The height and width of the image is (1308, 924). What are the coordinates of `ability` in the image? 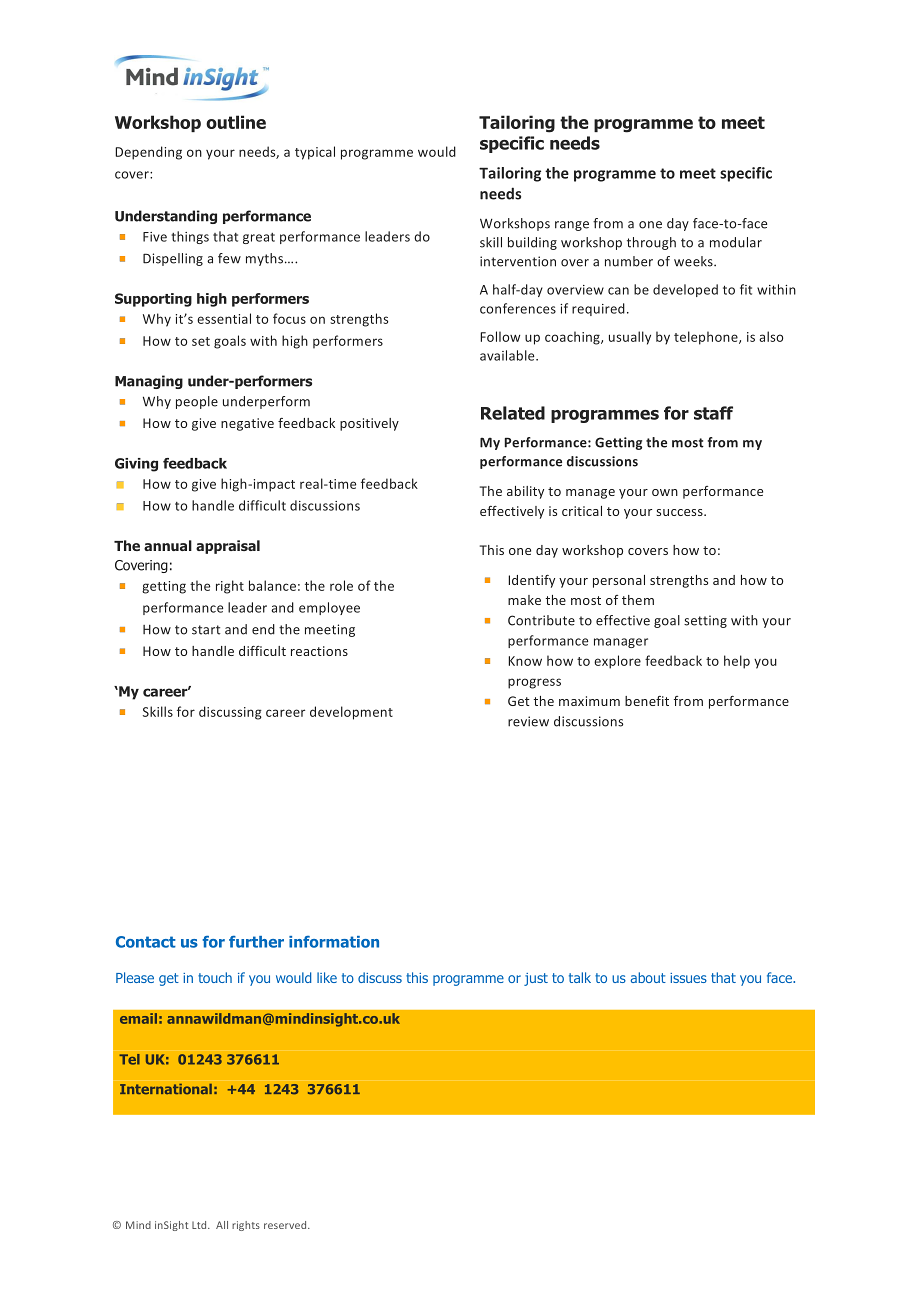 It's located at (525, 492).
